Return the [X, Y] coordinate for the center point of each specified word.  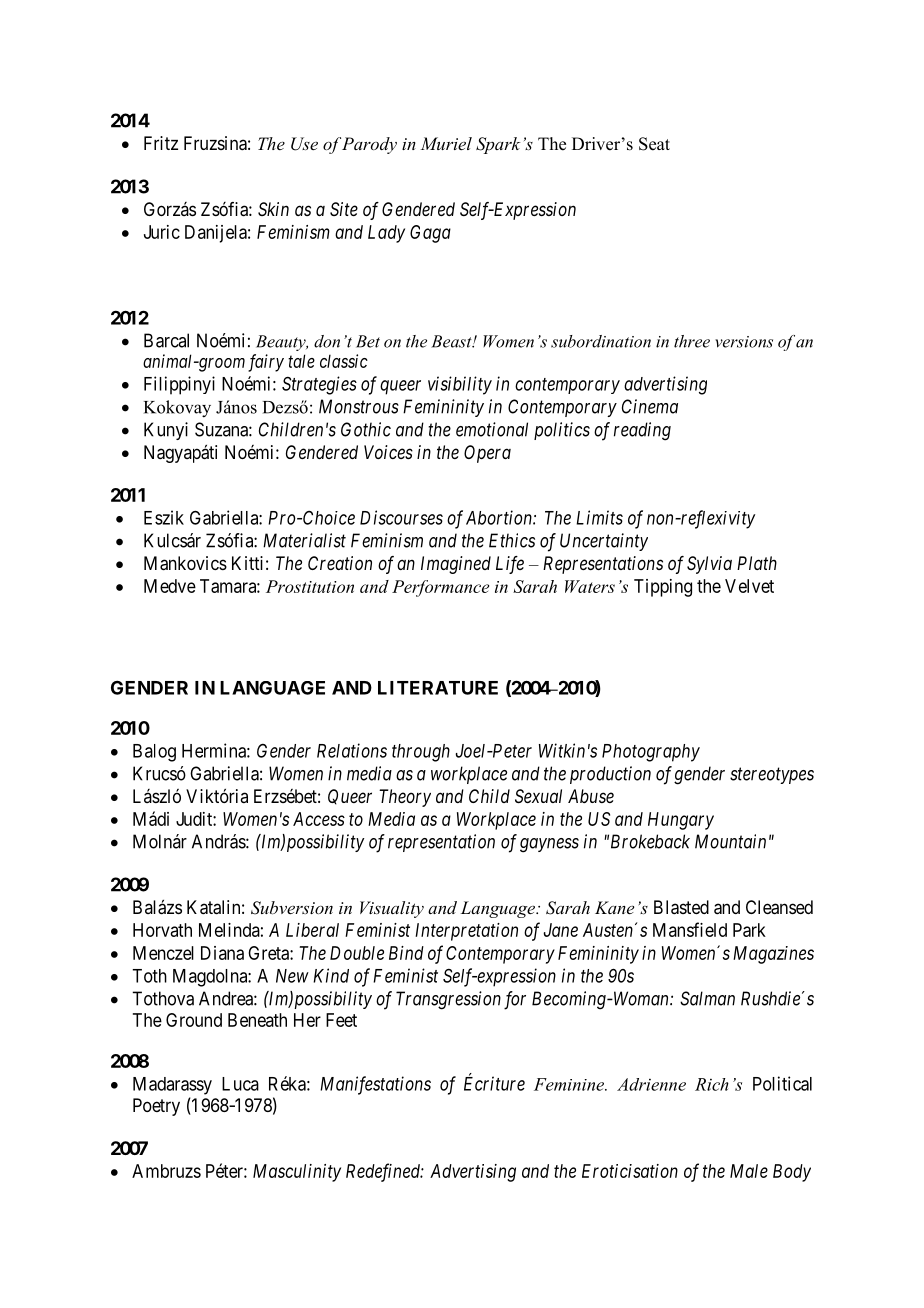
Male [749, 1171]
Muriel [446, 143]
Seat [654, 144]
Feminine [570, 1084]
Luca [240, 1084]
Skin [273, 209]
